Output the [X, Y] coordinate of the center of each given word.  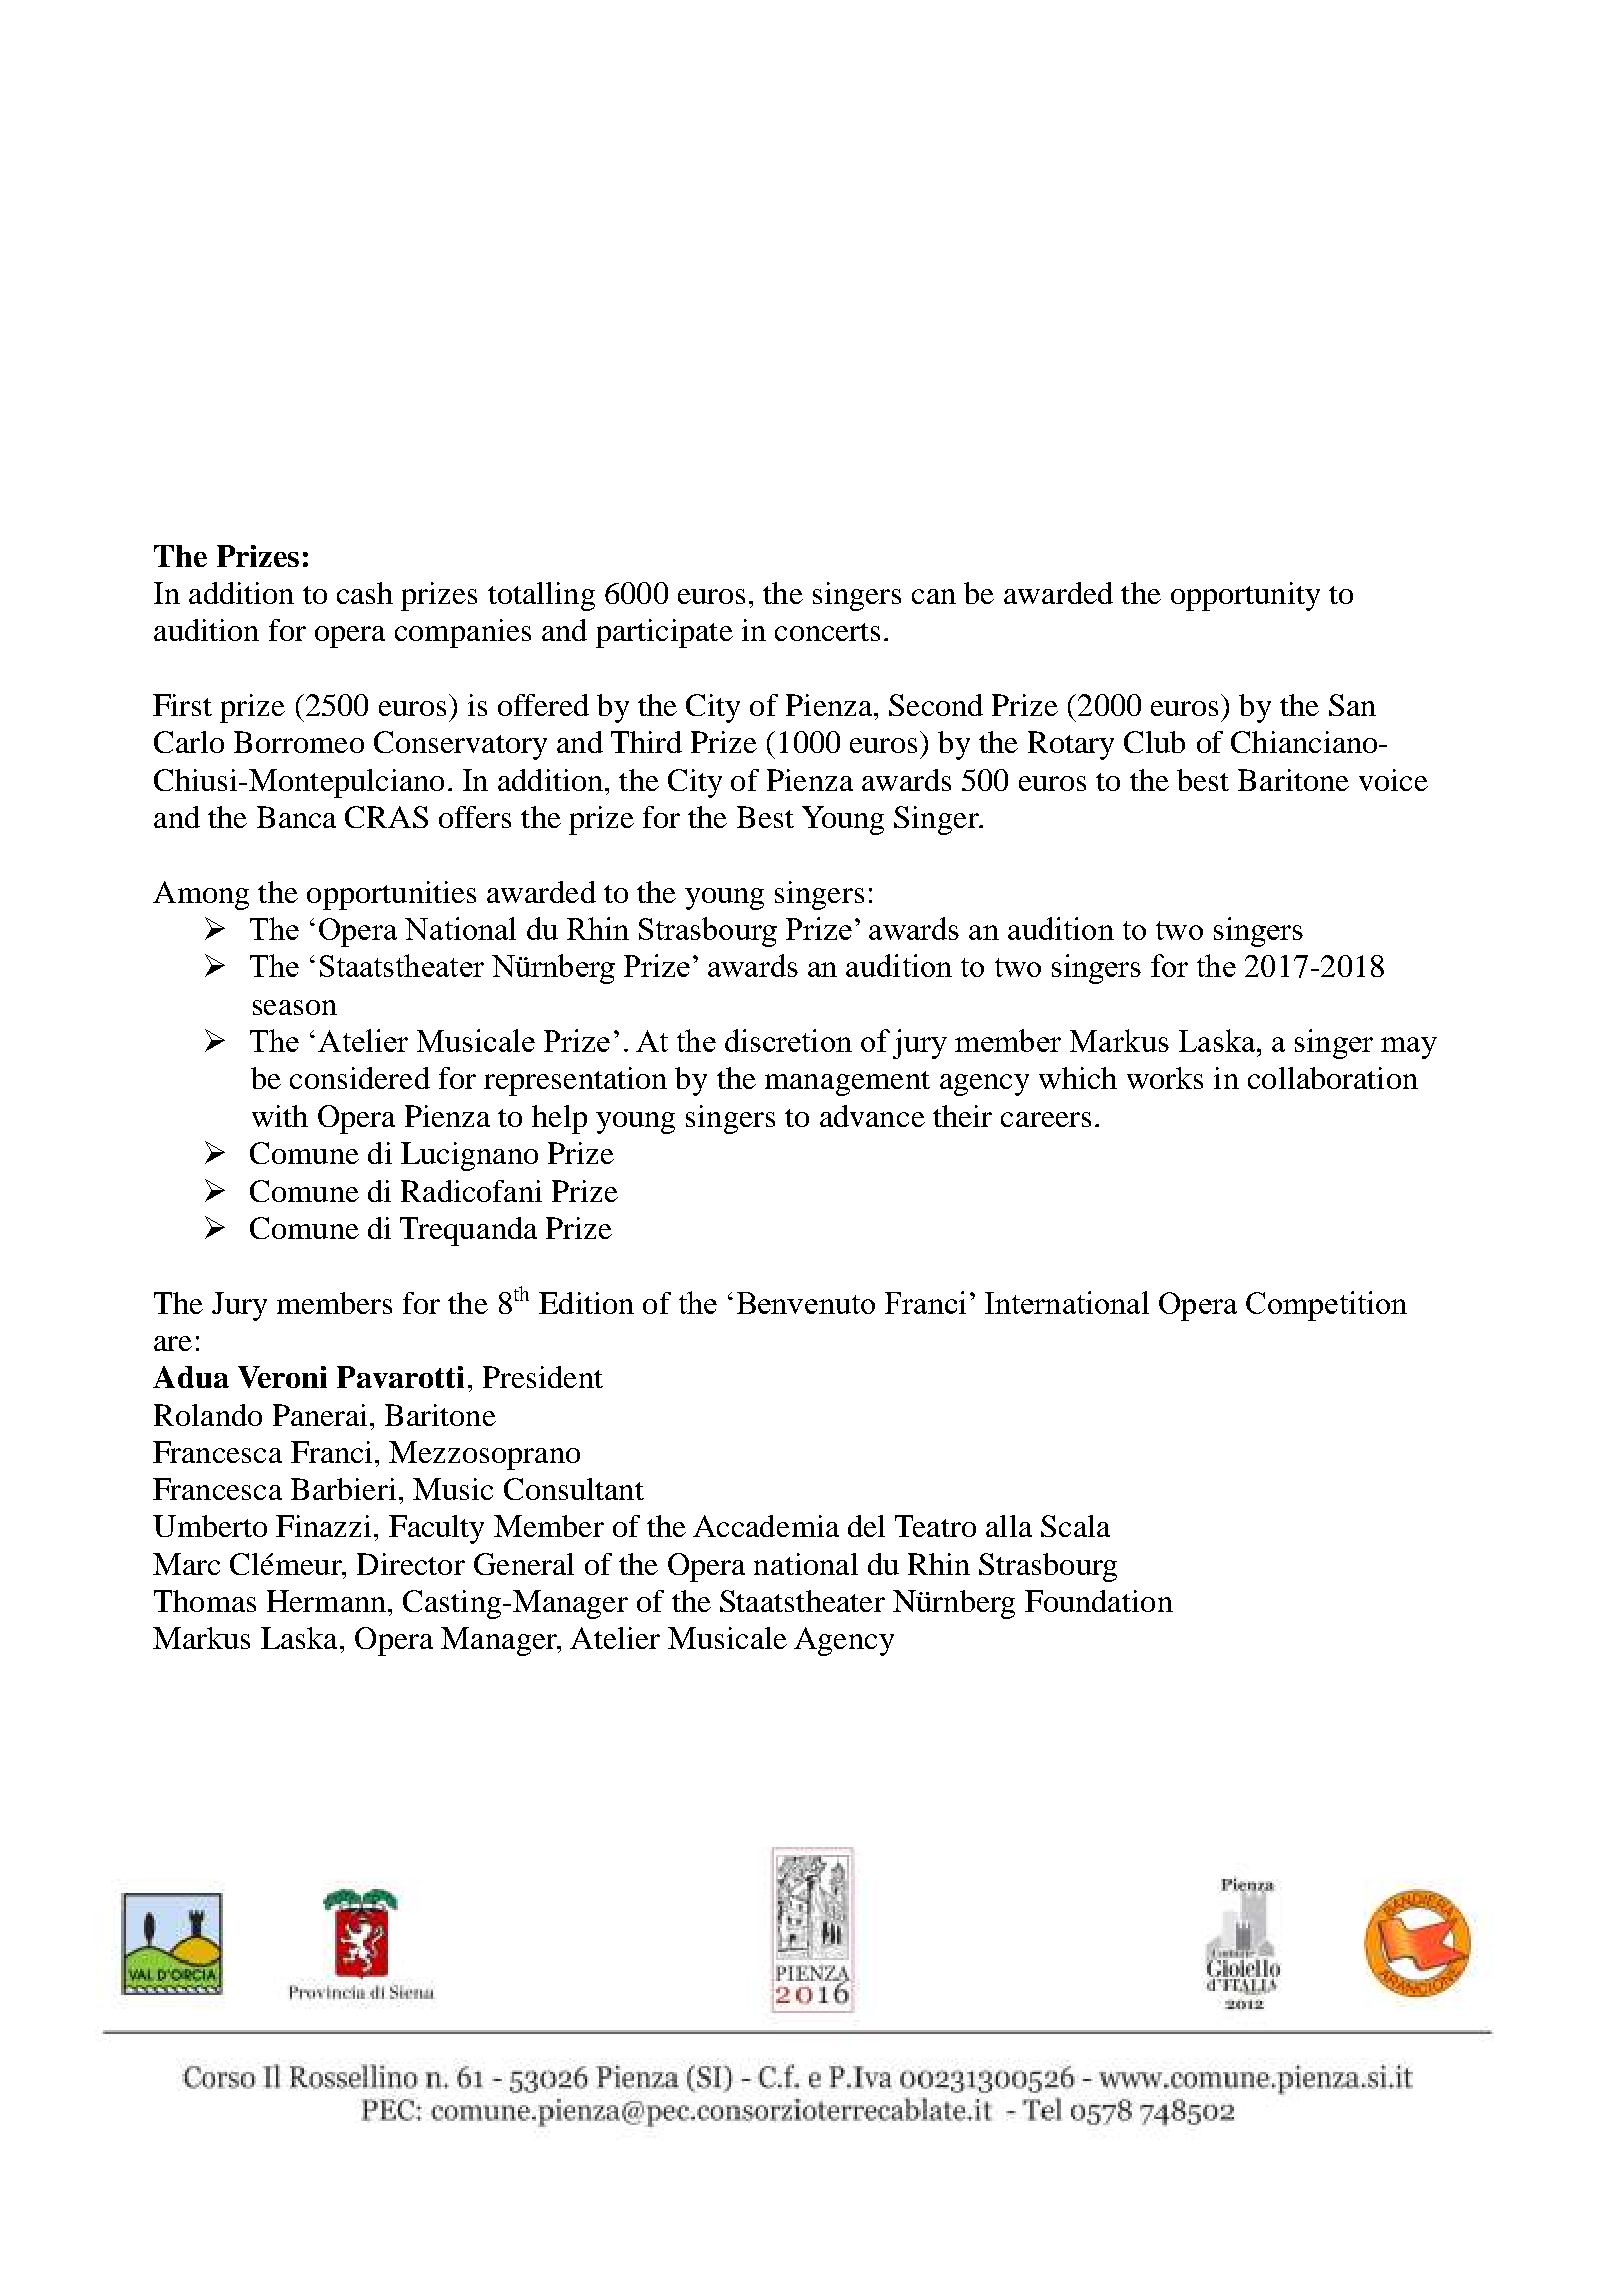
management [847, 1083]
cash [365, 593]
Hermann [326, 1601]
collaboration [1333, 1078]
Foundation [1099, 1601]
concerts [827, 632]
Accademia [766, 1526]
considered [360, 1078]
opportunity [1245, 596]
